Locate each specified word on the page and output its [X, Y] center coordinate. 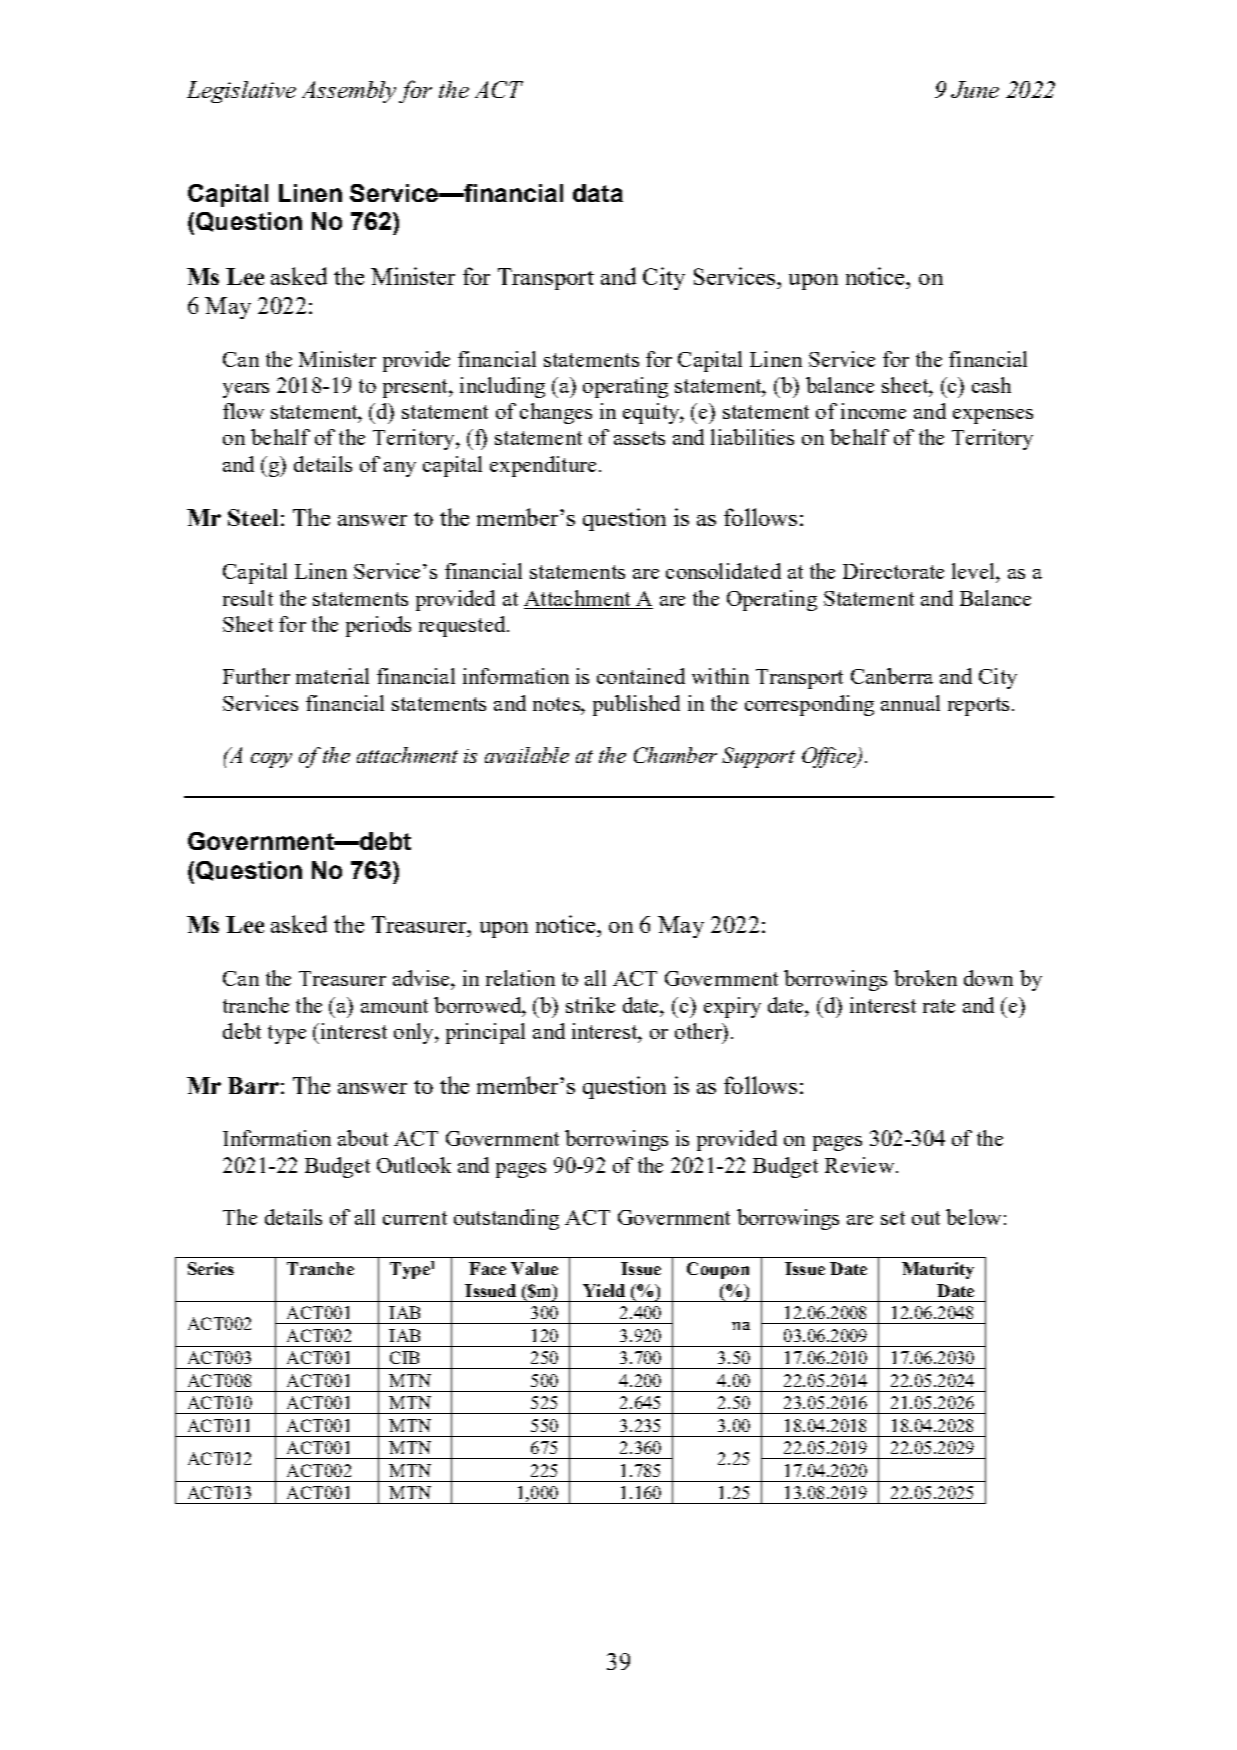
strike [590, 1005]
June [975, 89]
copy [271, 760]
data [598, 193]
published [636, 705]
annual [910, 703]
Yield [604, 1290]
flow [243, 411]
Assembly [349, 92]
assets [639, 438]
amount [394, 1006]
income [873, 411]
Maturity [938, 1270]
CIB [404, 1357]
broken [925, 978]
